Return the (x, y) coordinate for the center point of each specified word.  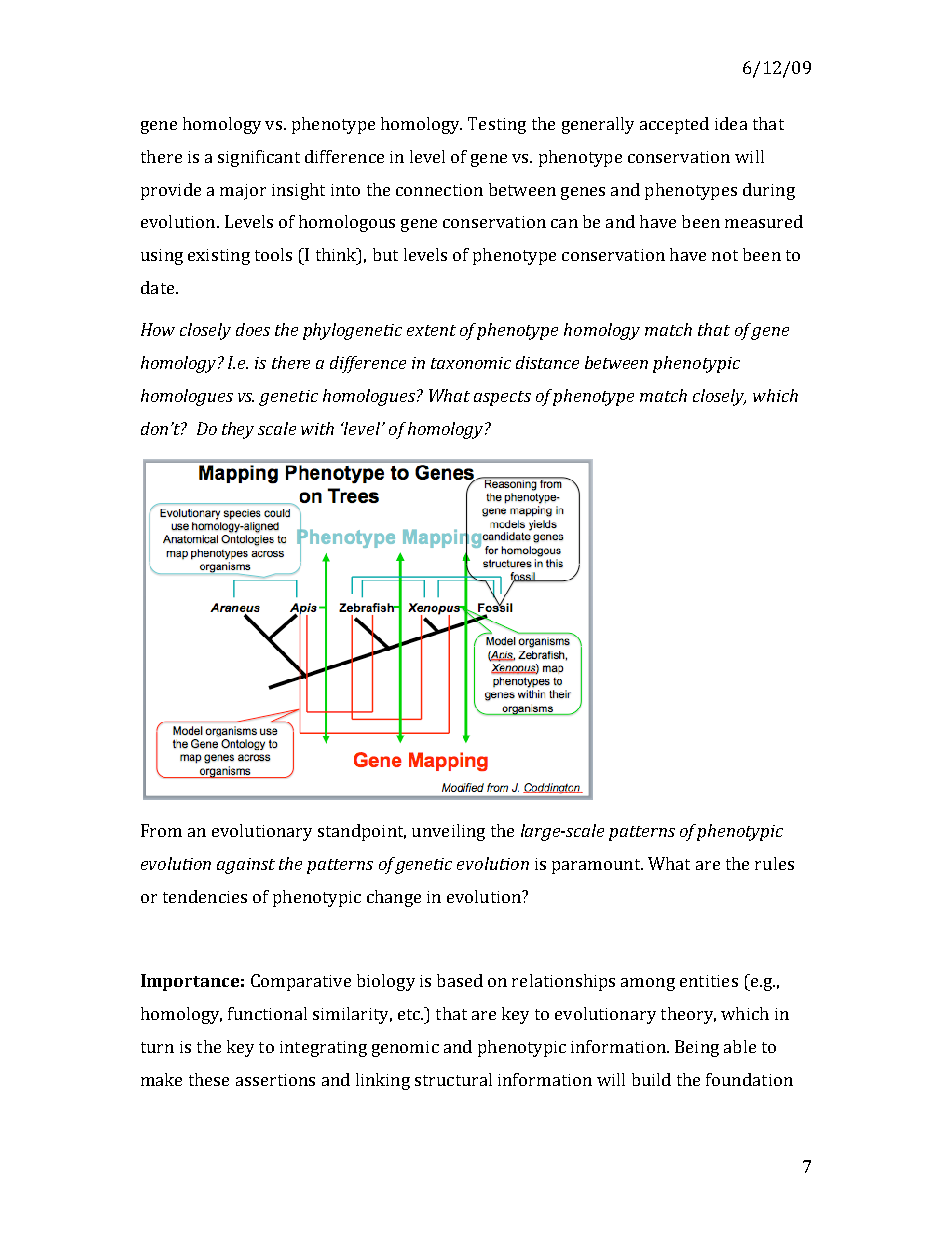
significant (259, 158)
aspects (502, 398)
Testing (497, 125)
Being (697, 1048)
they (238, 430)
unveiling (448, 832)
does (253, 329)
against (246, 866)
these (209, 1079)
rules (774, 863)
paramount (597, 866)
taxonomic (471, 363)
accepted (674, 125)
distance (547, 362)
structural (453, 1079)
